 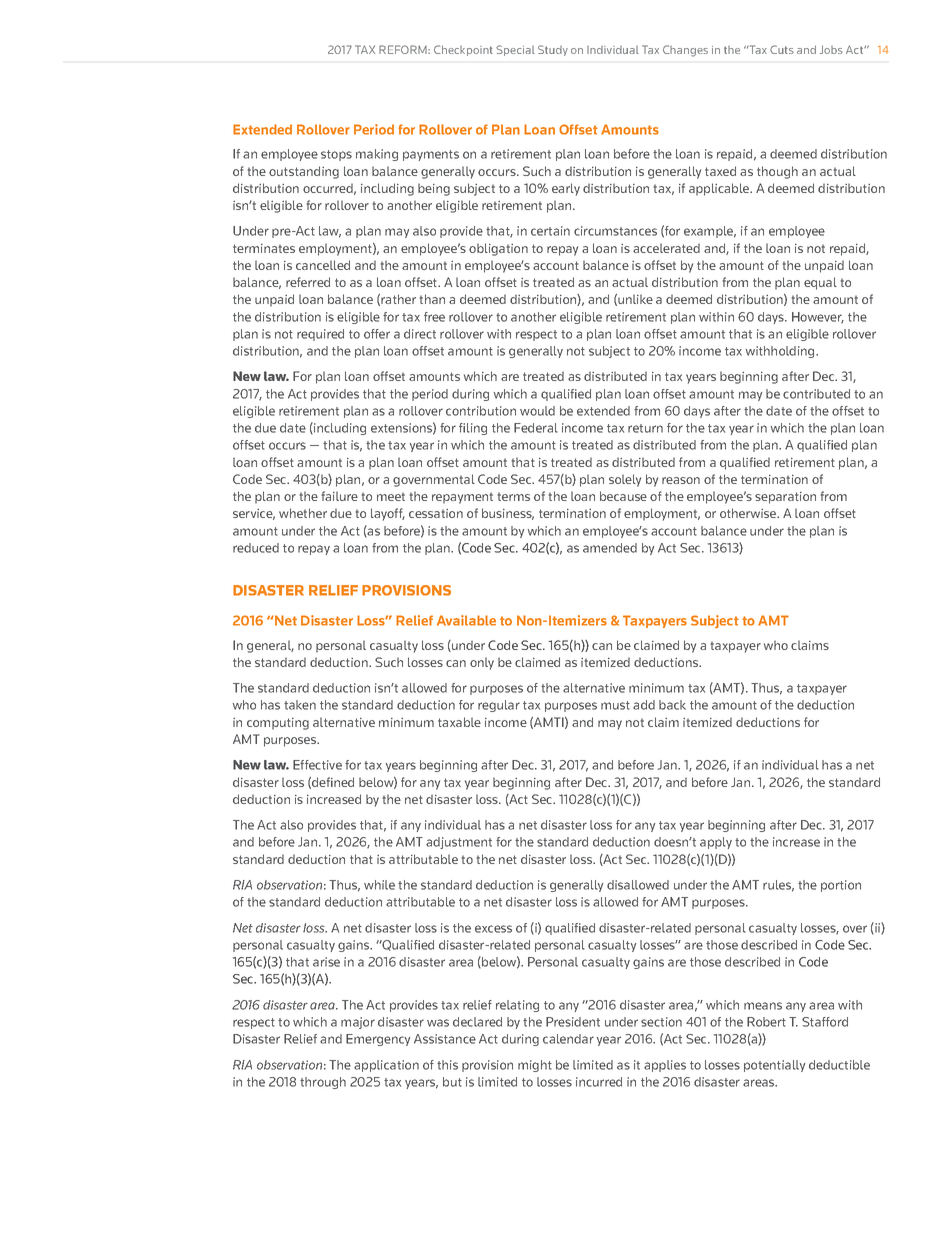 What do you see at coordinates (782, 49) in the screenshot?
I see `Cuts` at bounding box center [782, 49].
